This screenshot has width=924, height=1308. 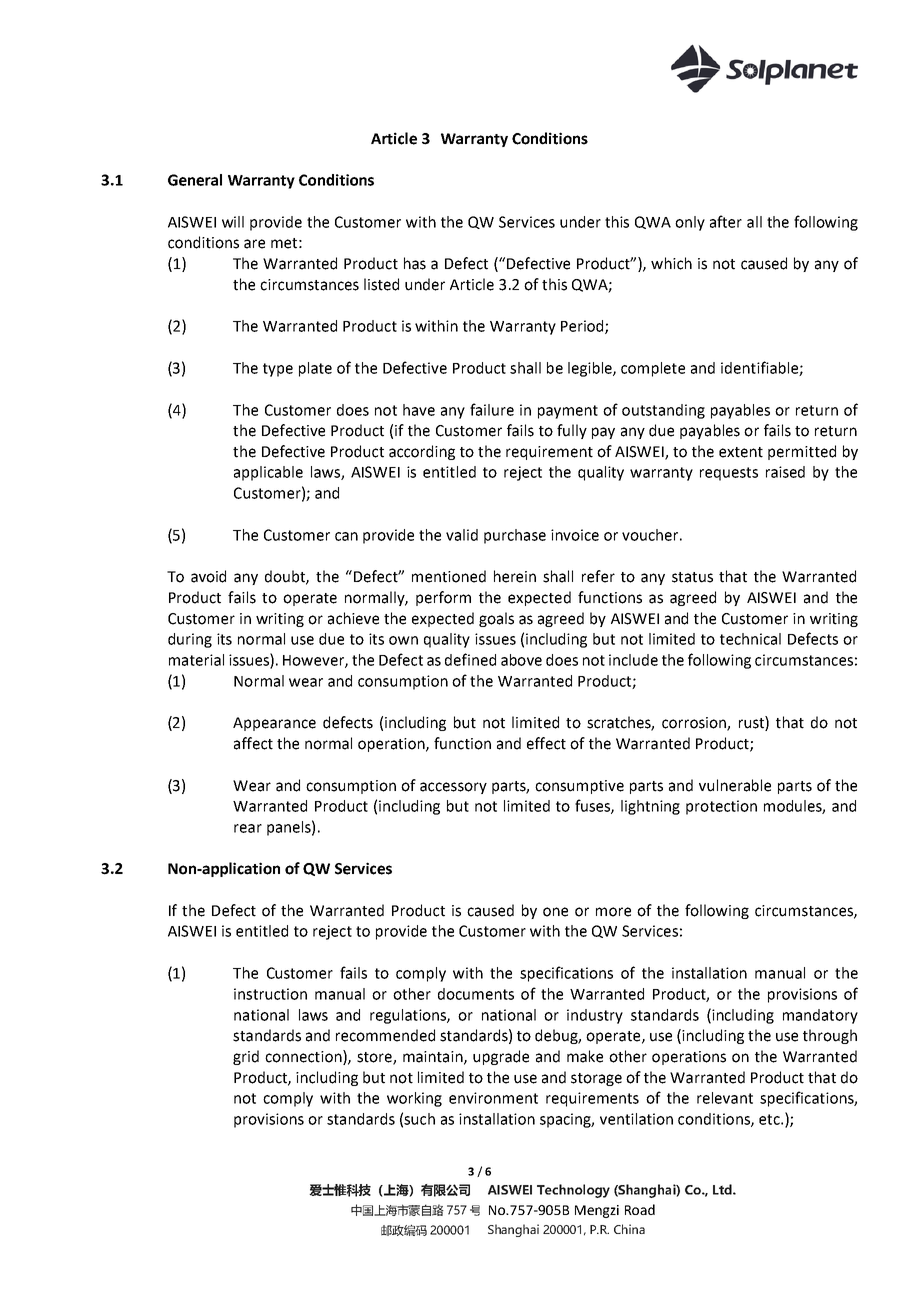 What do you see at coordinates (726, 221) in the screenshot?
I see `after` at bounding box center [726, 221].
